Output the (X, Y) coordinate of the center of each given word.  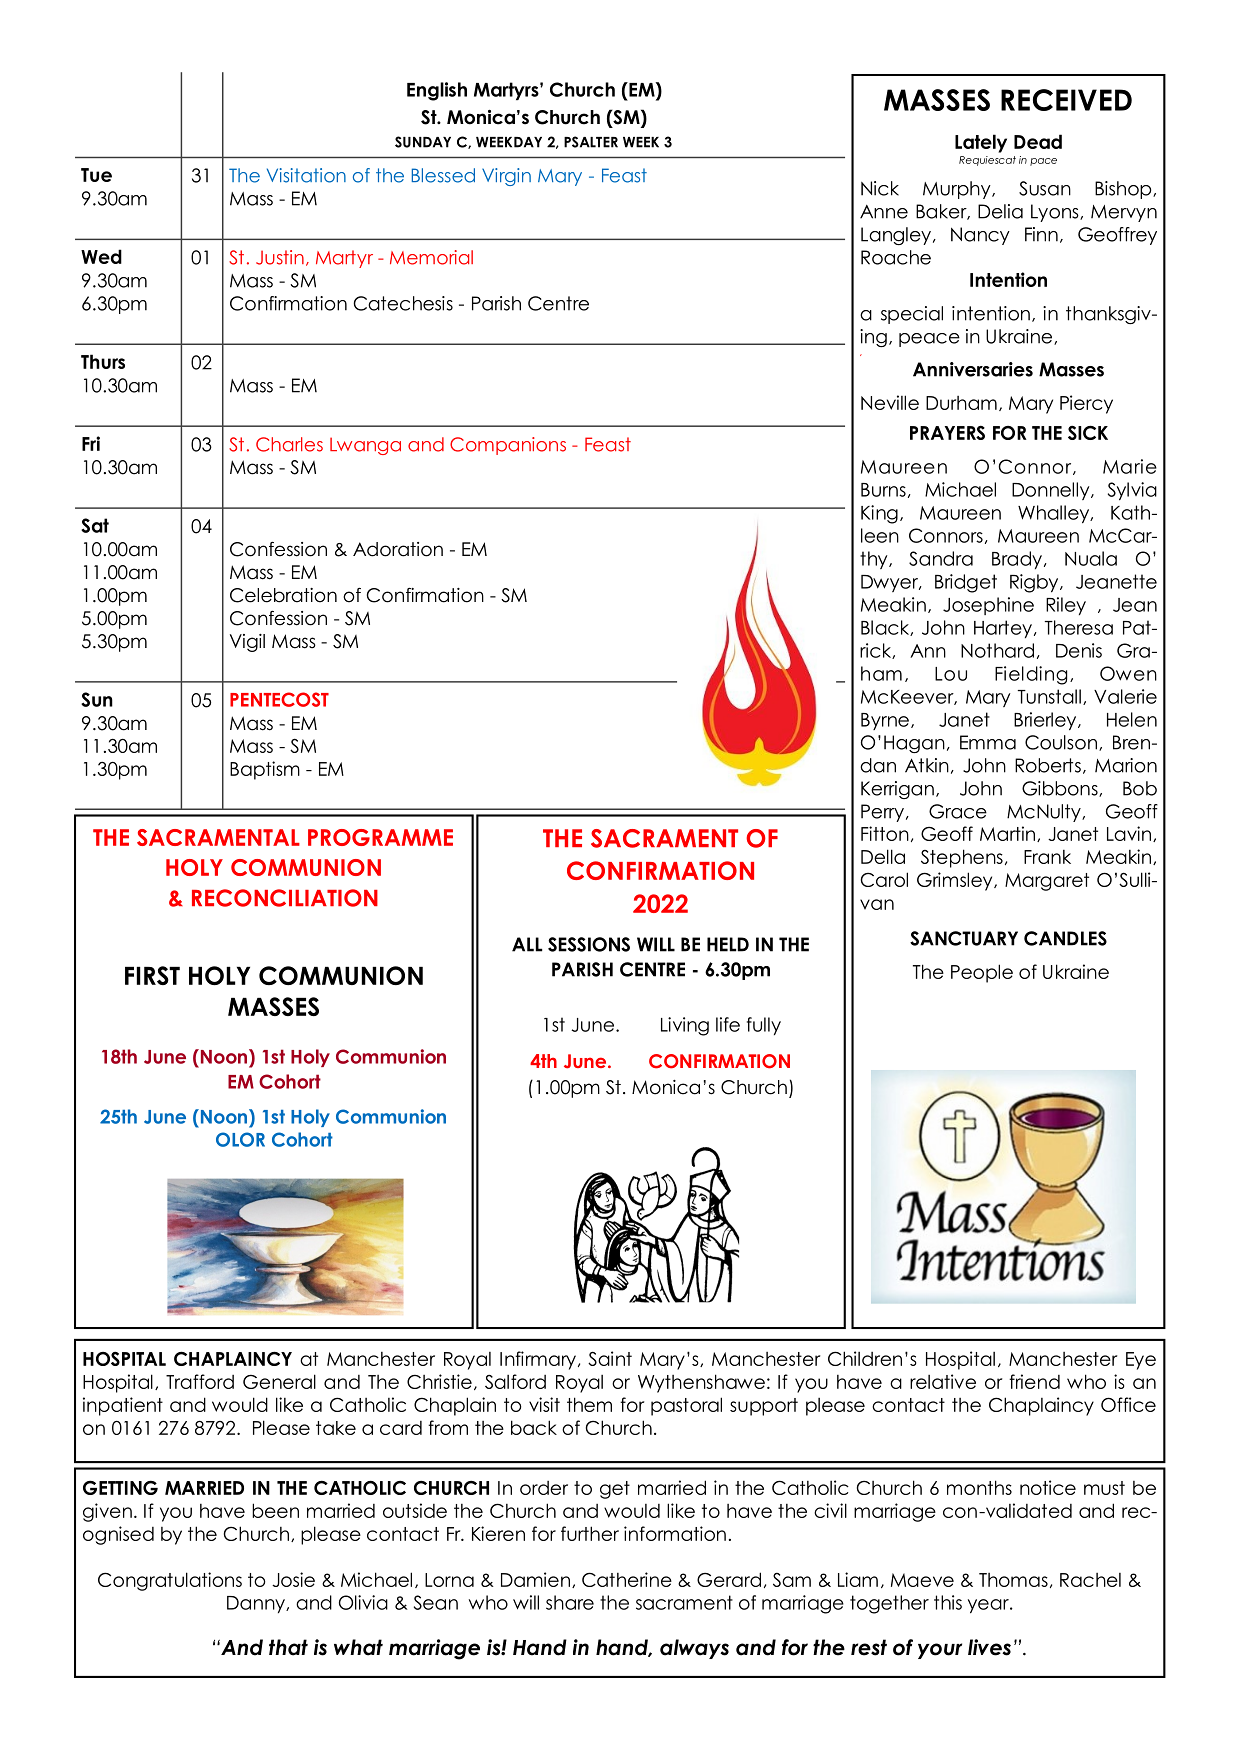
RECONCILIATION (285, 898)
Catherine (627, 1579)
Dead (1038, 141)
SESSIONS (589, 944)
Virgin (506, 177)
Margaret (1047, 882)
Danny (257, 1604)
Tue (96, 175)
